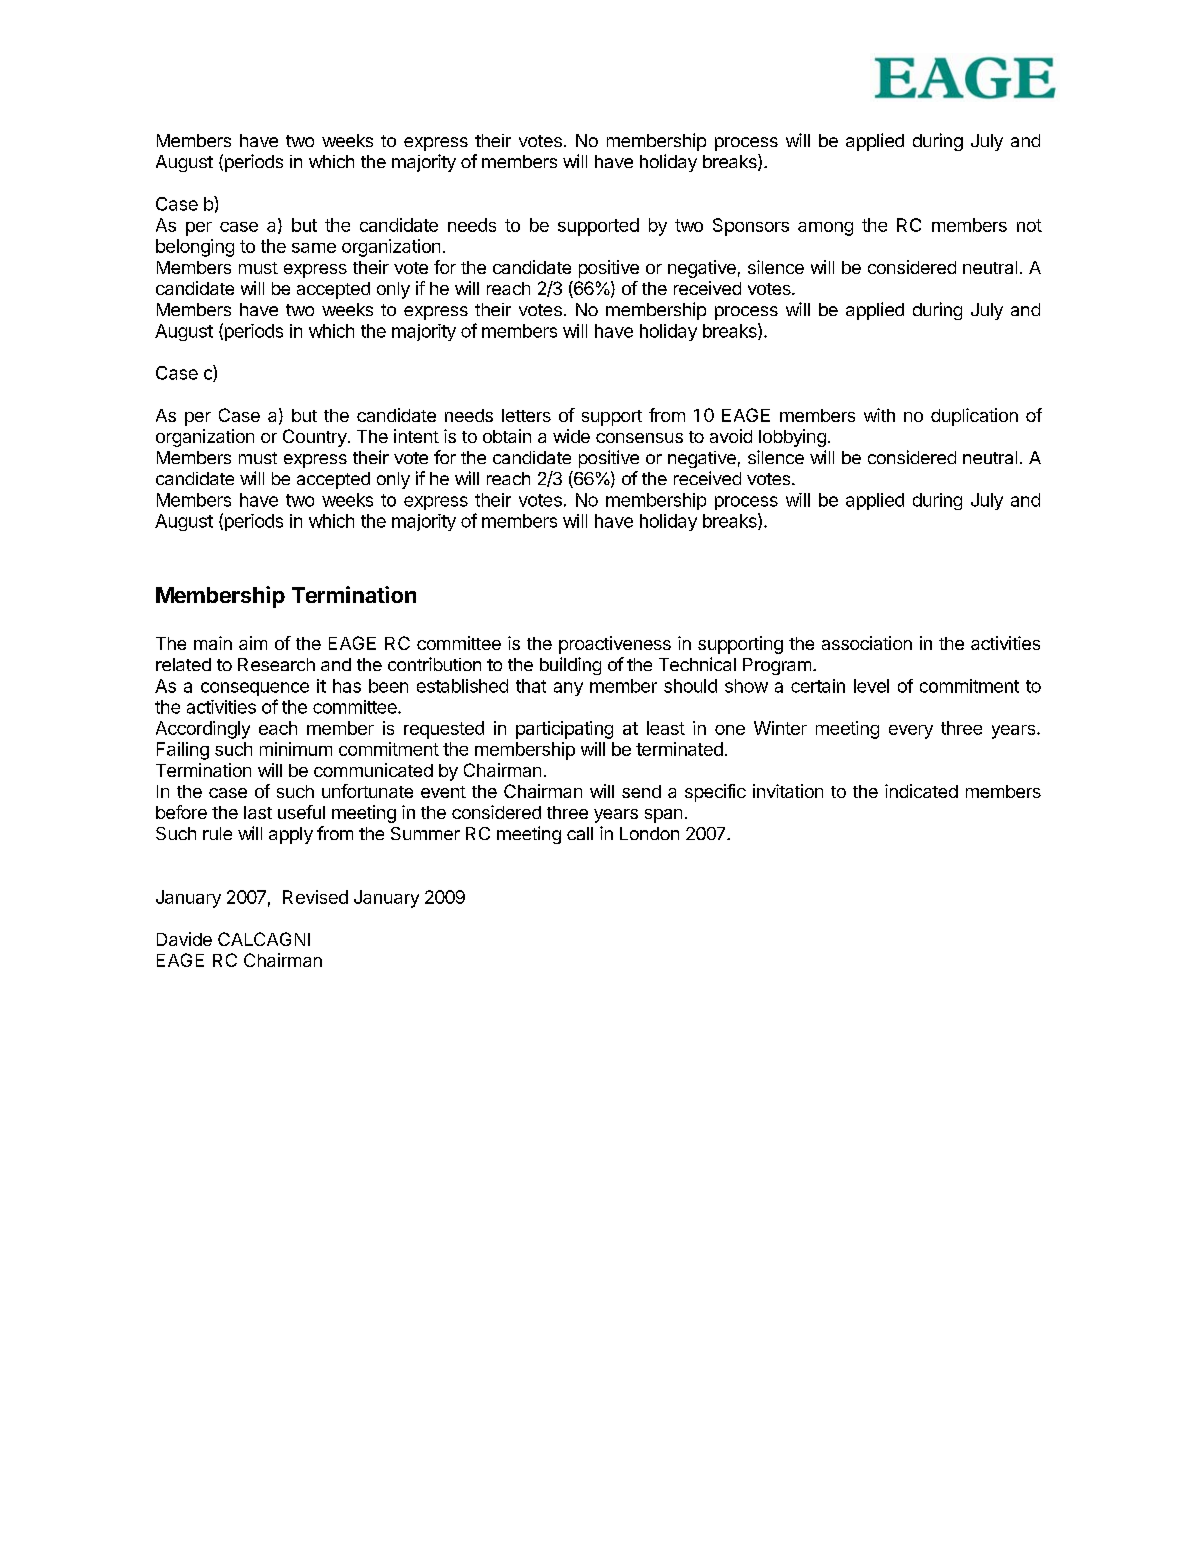 Image resolution: width=1196 pixels, height=1547 pixels. I want to click on Revised, so click(315, 897).
